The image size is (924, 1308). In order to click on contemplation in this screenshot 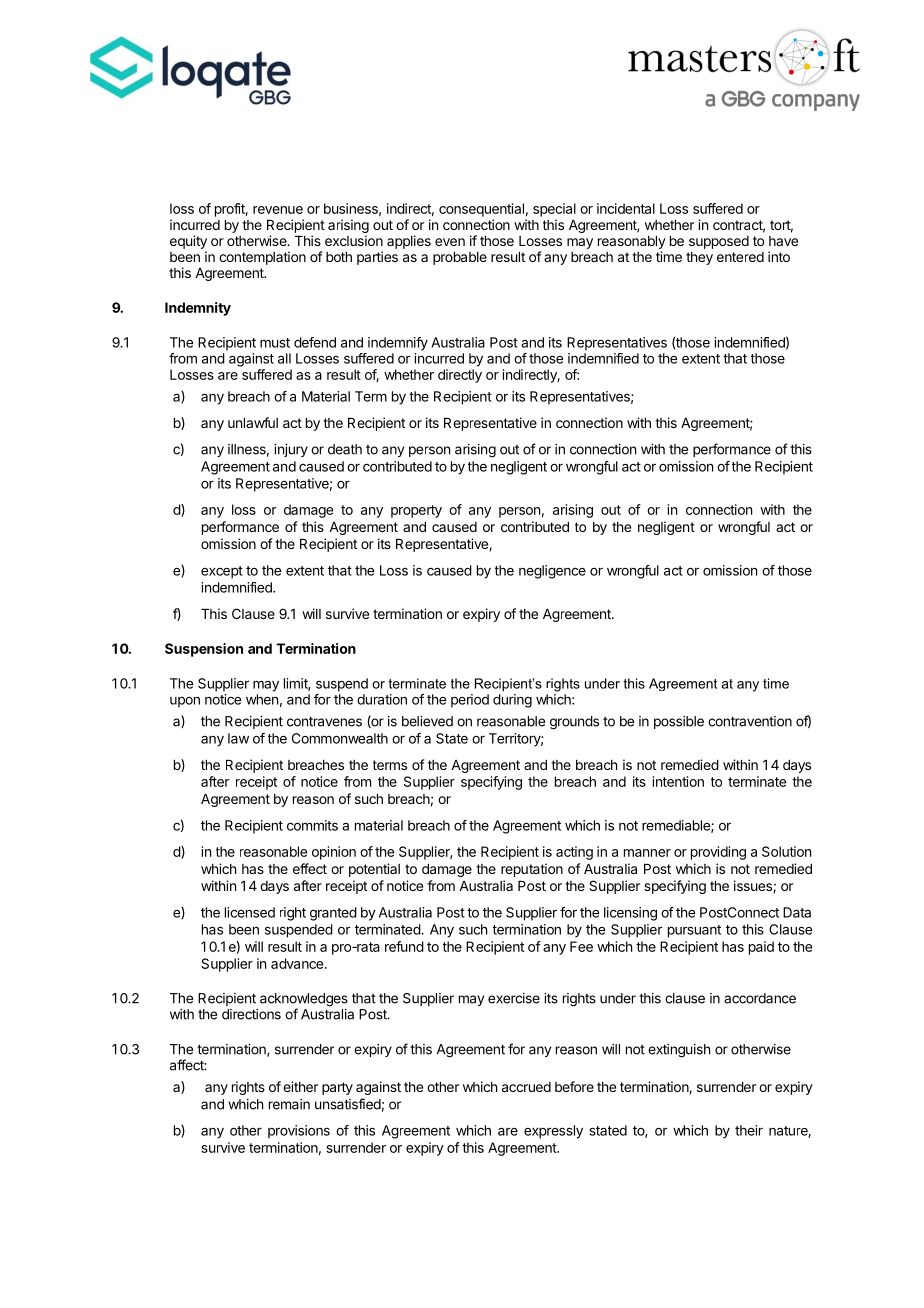, I will do `click(262, 258)`.
